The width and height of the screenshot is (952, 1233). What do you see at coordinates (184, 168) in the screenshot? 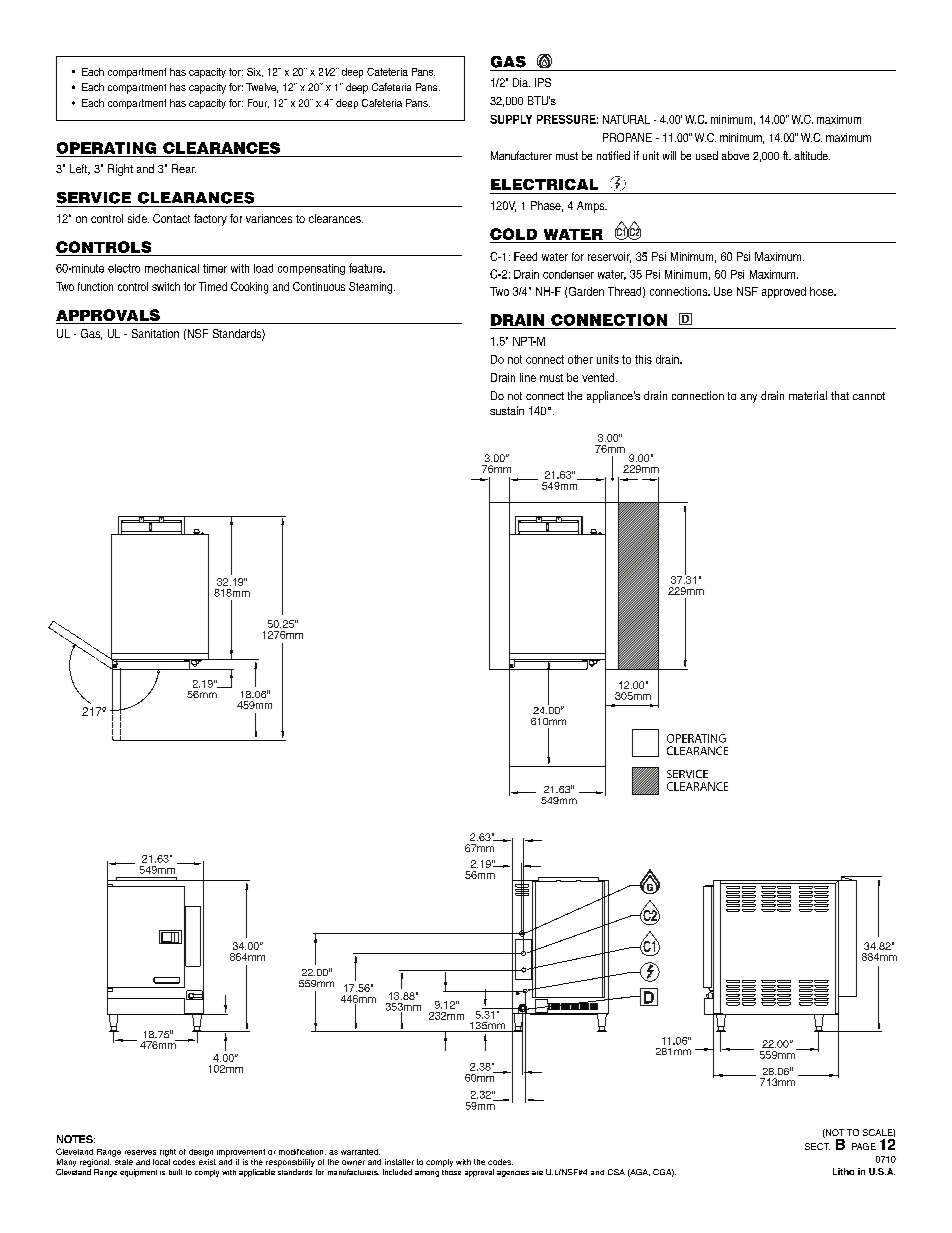
I see `Rear` at bounding box center [184, 168].
